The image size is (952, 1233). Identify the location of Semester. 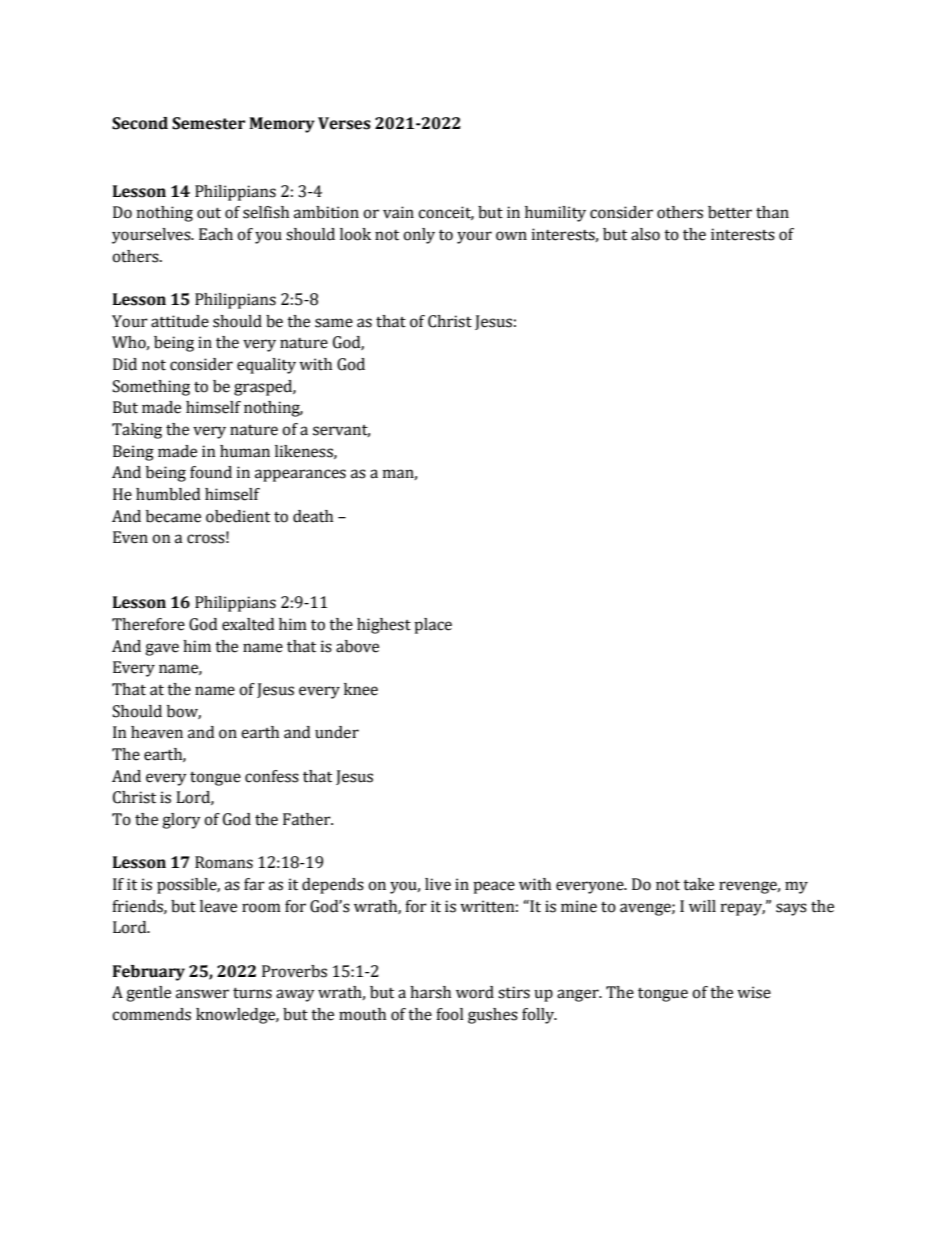
(208, 123).
